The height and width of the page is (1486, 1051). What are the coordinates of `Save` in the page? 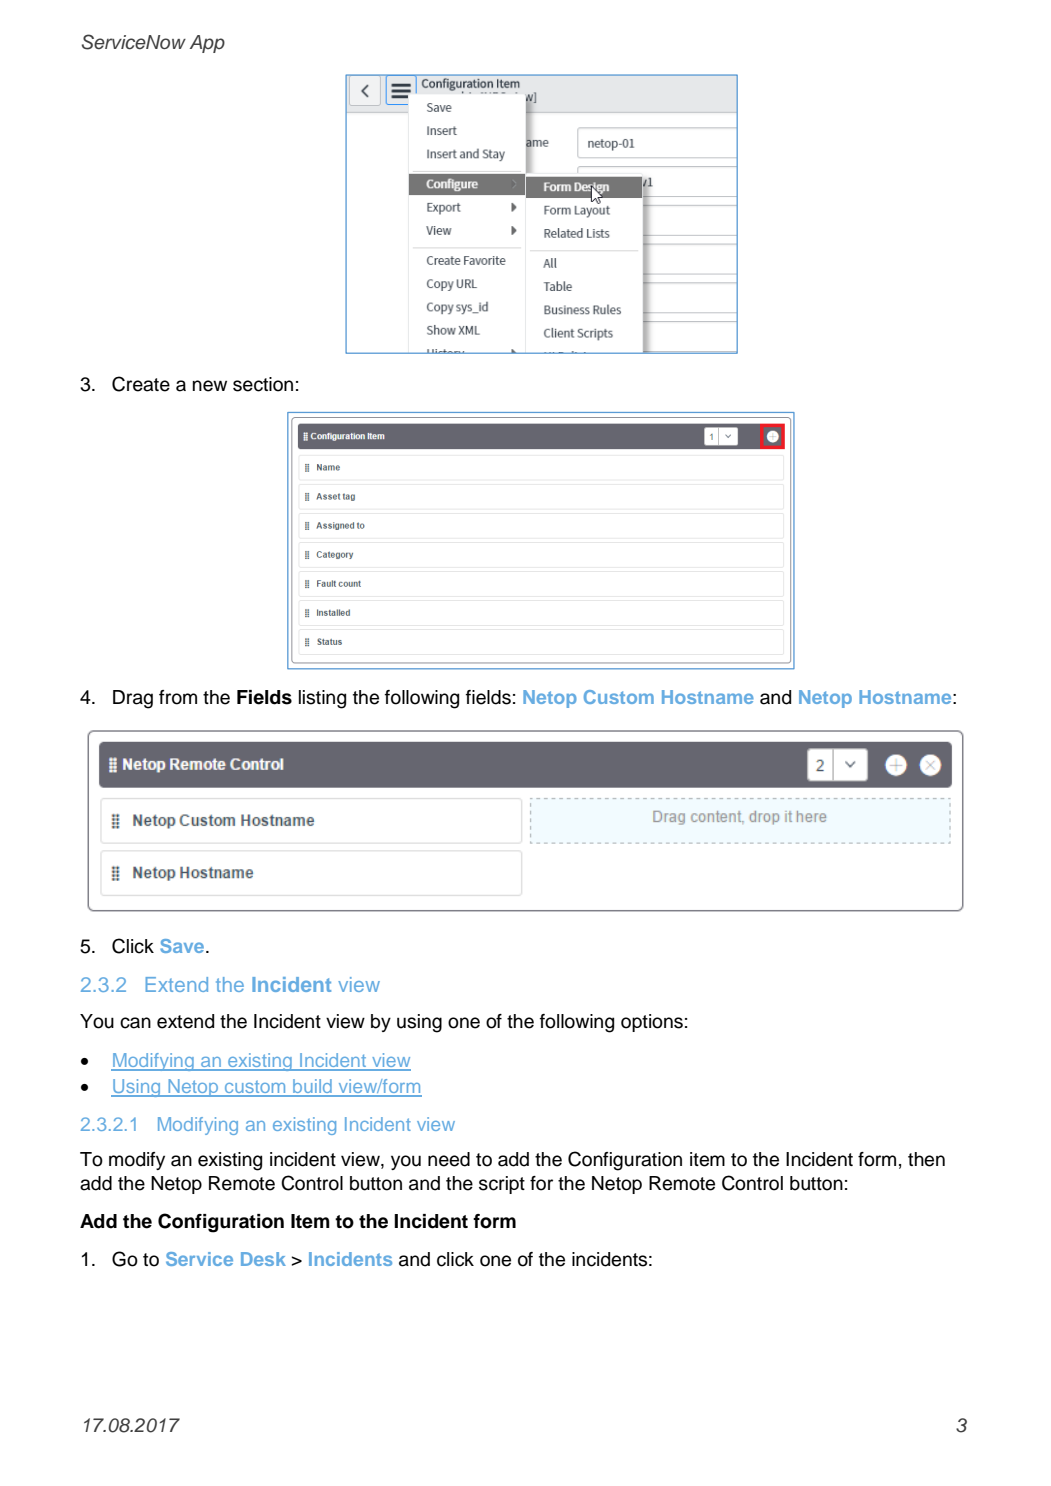 It's located at (183, 946).
